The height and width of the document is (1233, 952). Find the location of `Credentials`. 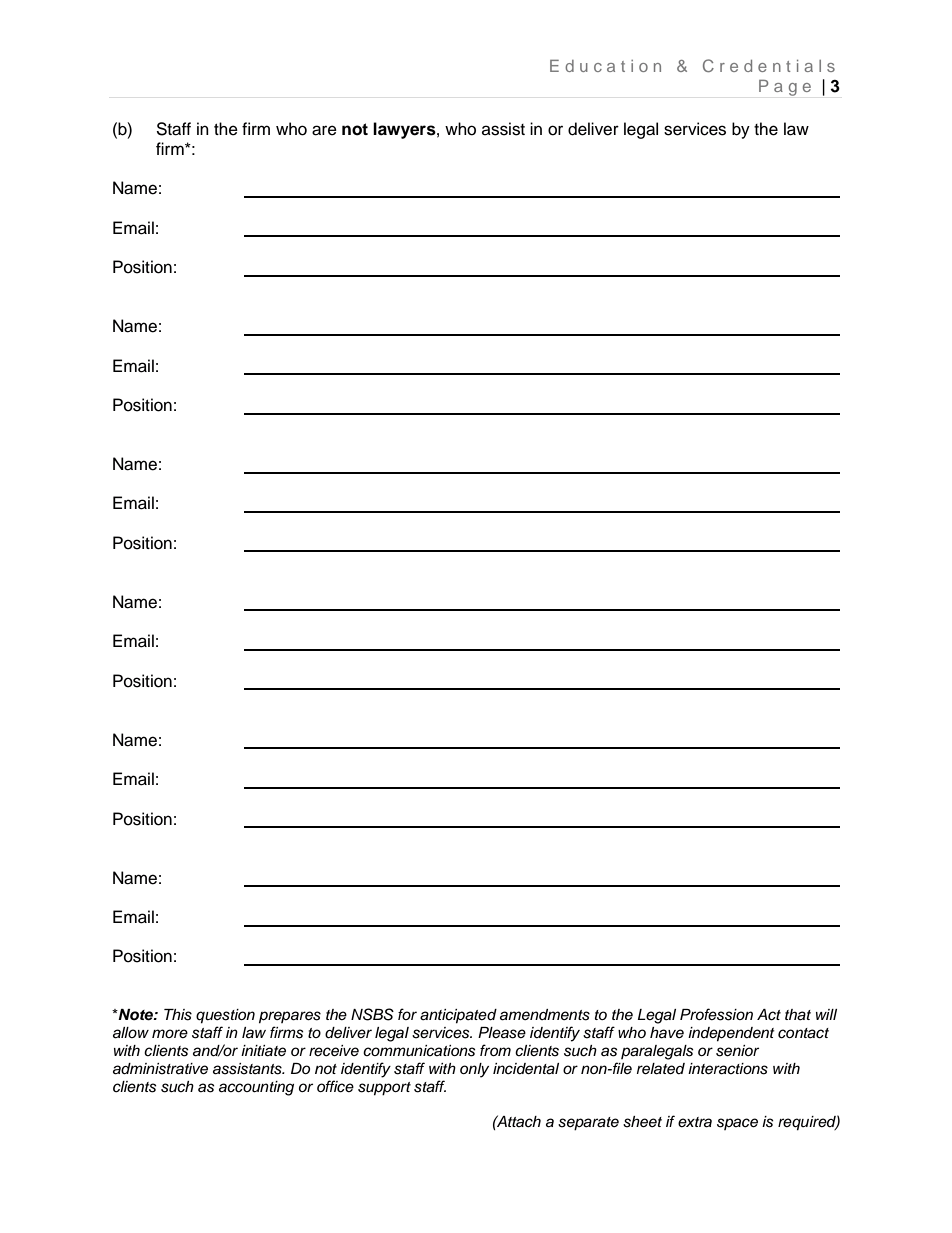

Credentials is located at coordinates (769, 65).
